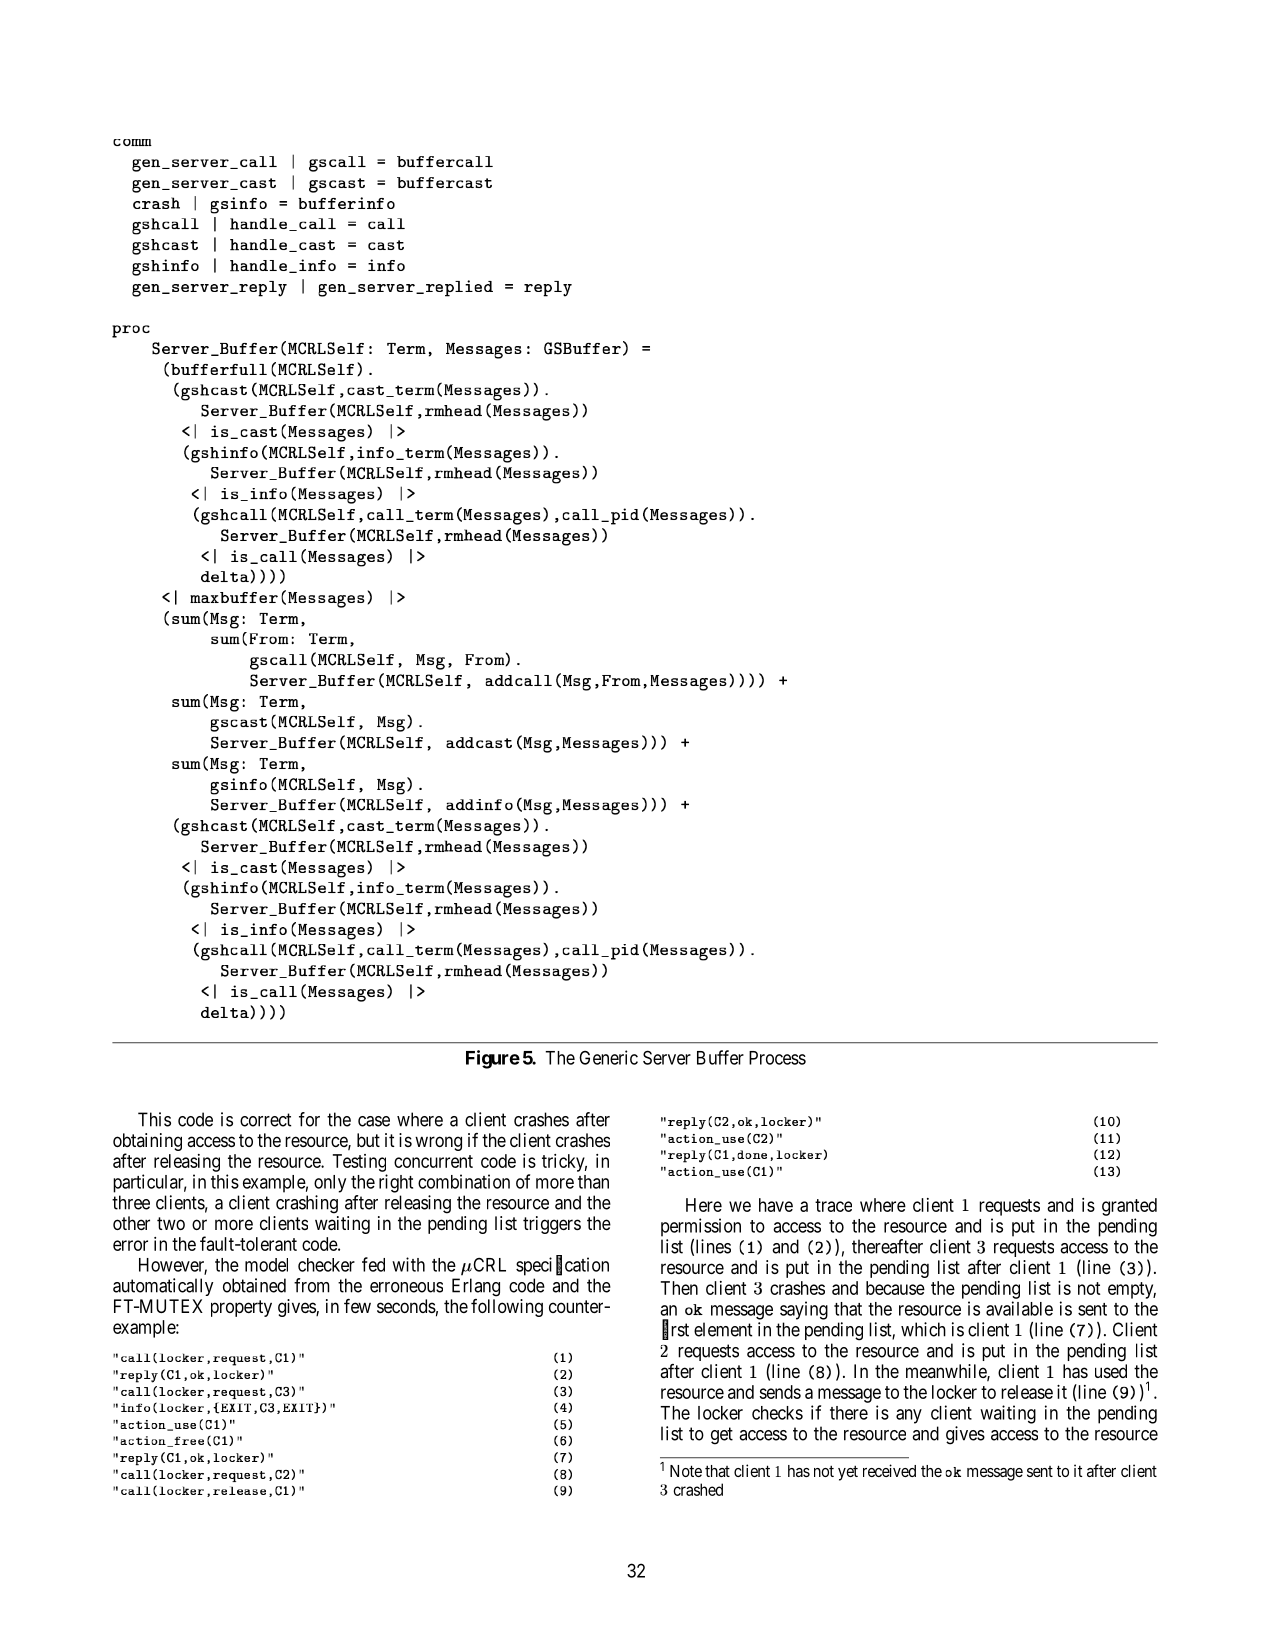 The width and height of the screenshot is (1274, 1649). Describe the element at coordinates (608, 1057) in the screenshot. I see `Generic` at that location.
